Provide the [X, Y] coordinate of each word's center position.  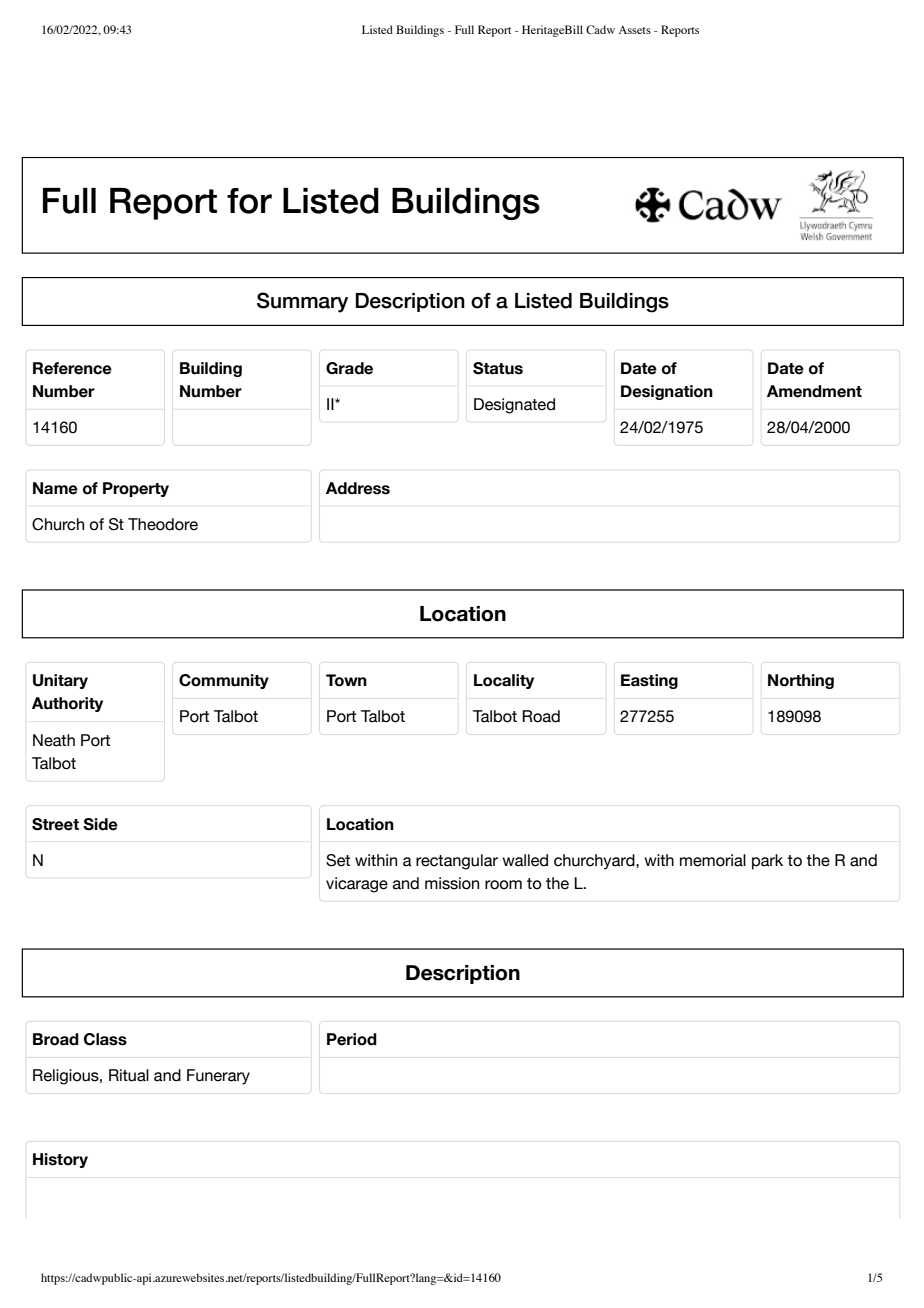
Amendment [814, 391]
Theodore [163, 524]
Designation [667, 392]
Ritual [129, 1075]
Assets [634, 29]
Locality [504, 681]
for [249, 201]
